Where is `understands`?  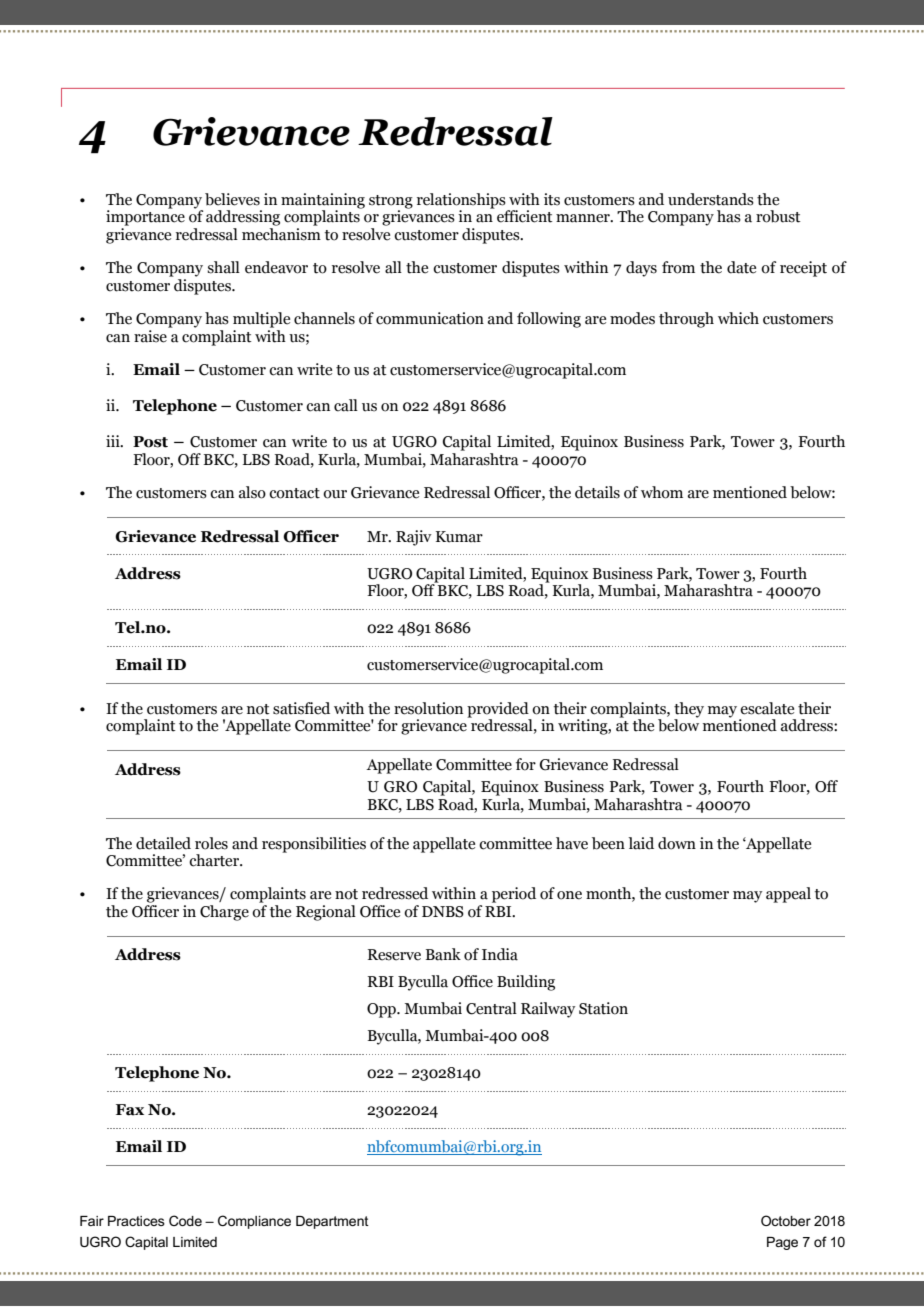
understands is located at coordinates (711, 199).
